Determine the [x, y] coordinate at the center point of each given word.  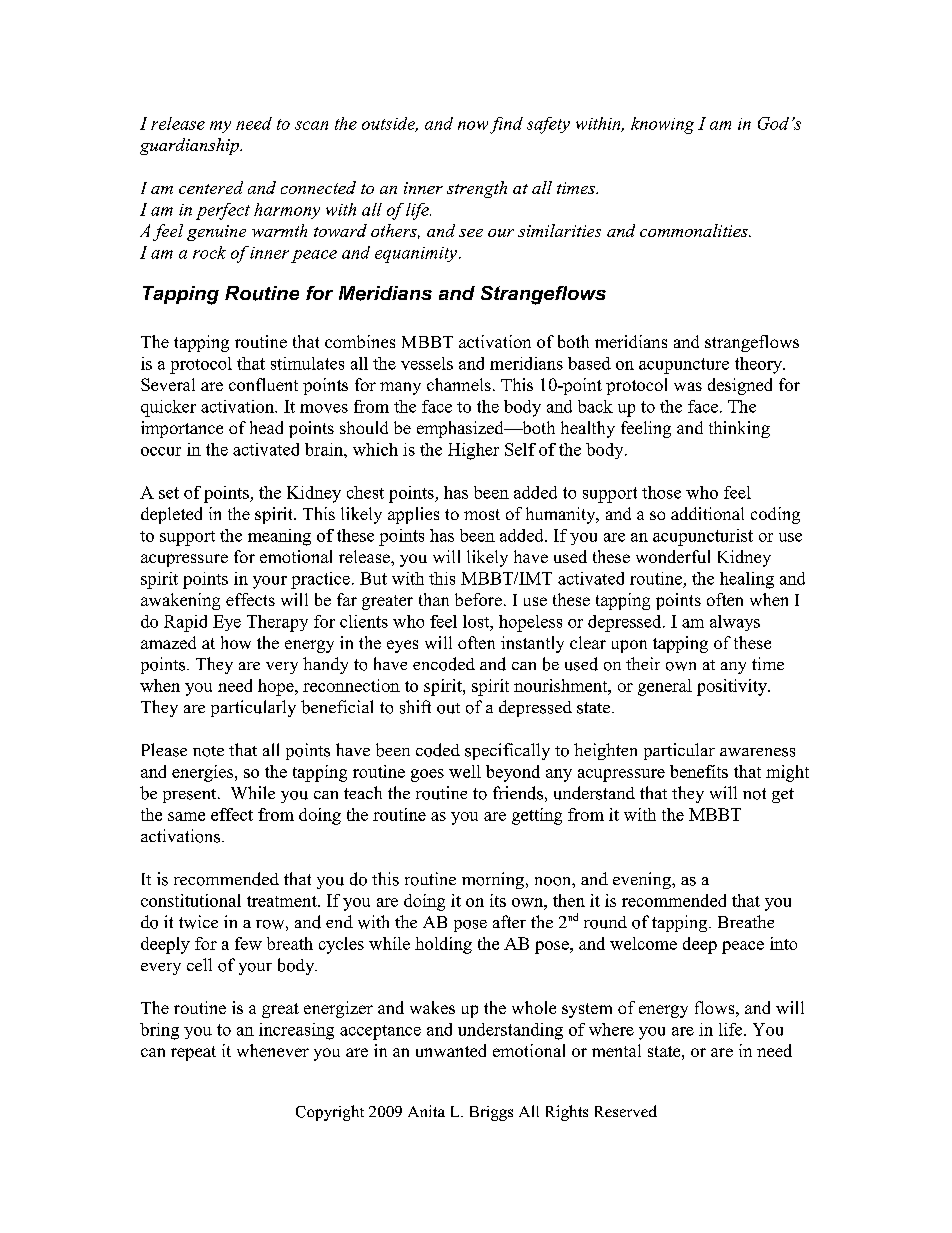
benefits [699, 771]
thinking [739, 429]
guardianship [191, 146]
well [465, 771]
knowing [662, 125]
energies [204, 773]
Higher [473, 451]
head [266, 427]
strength [477, 189]
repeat [193, 1053]
